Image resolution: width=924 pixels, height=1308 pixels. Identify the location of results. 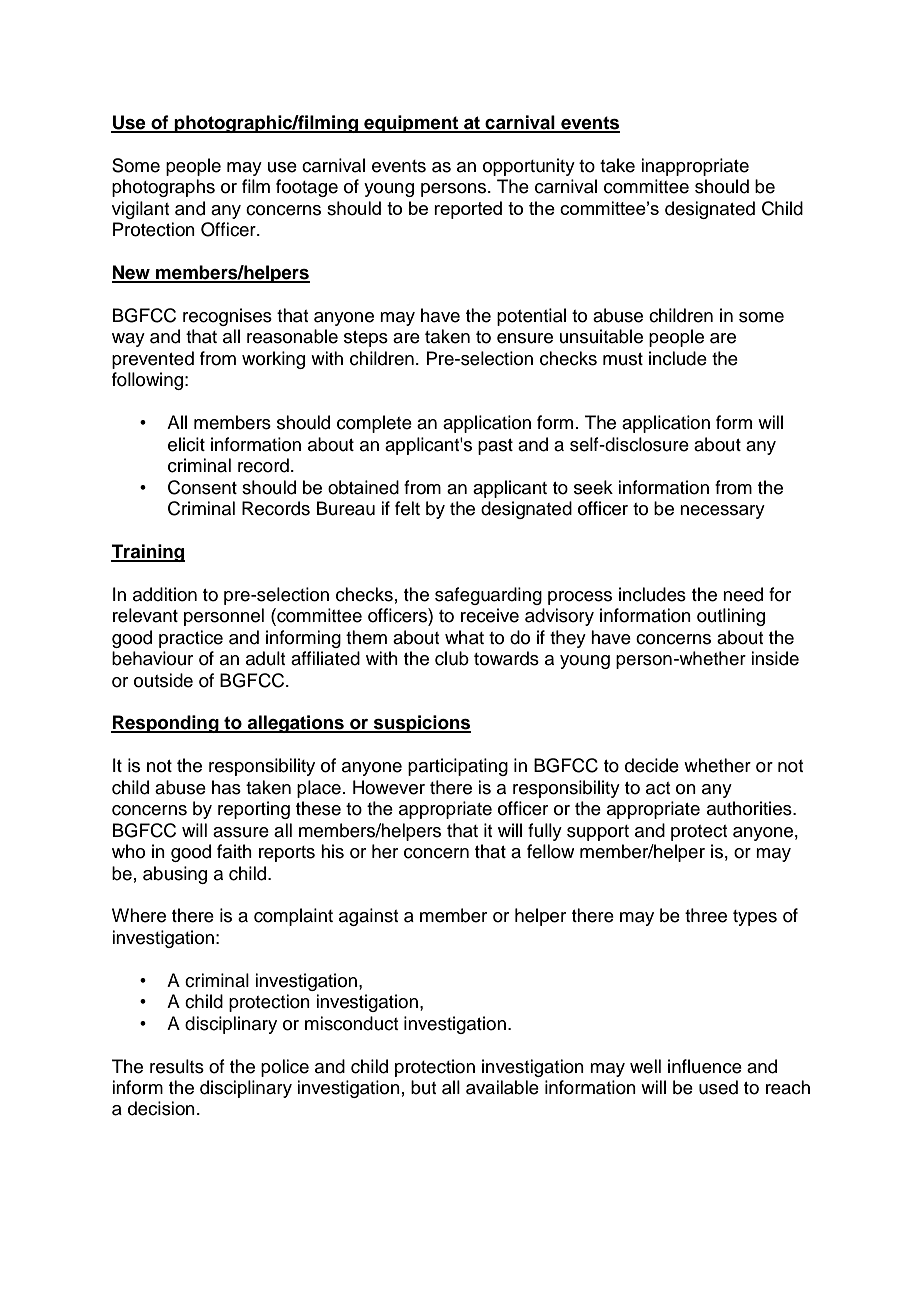
(177, 1066).
